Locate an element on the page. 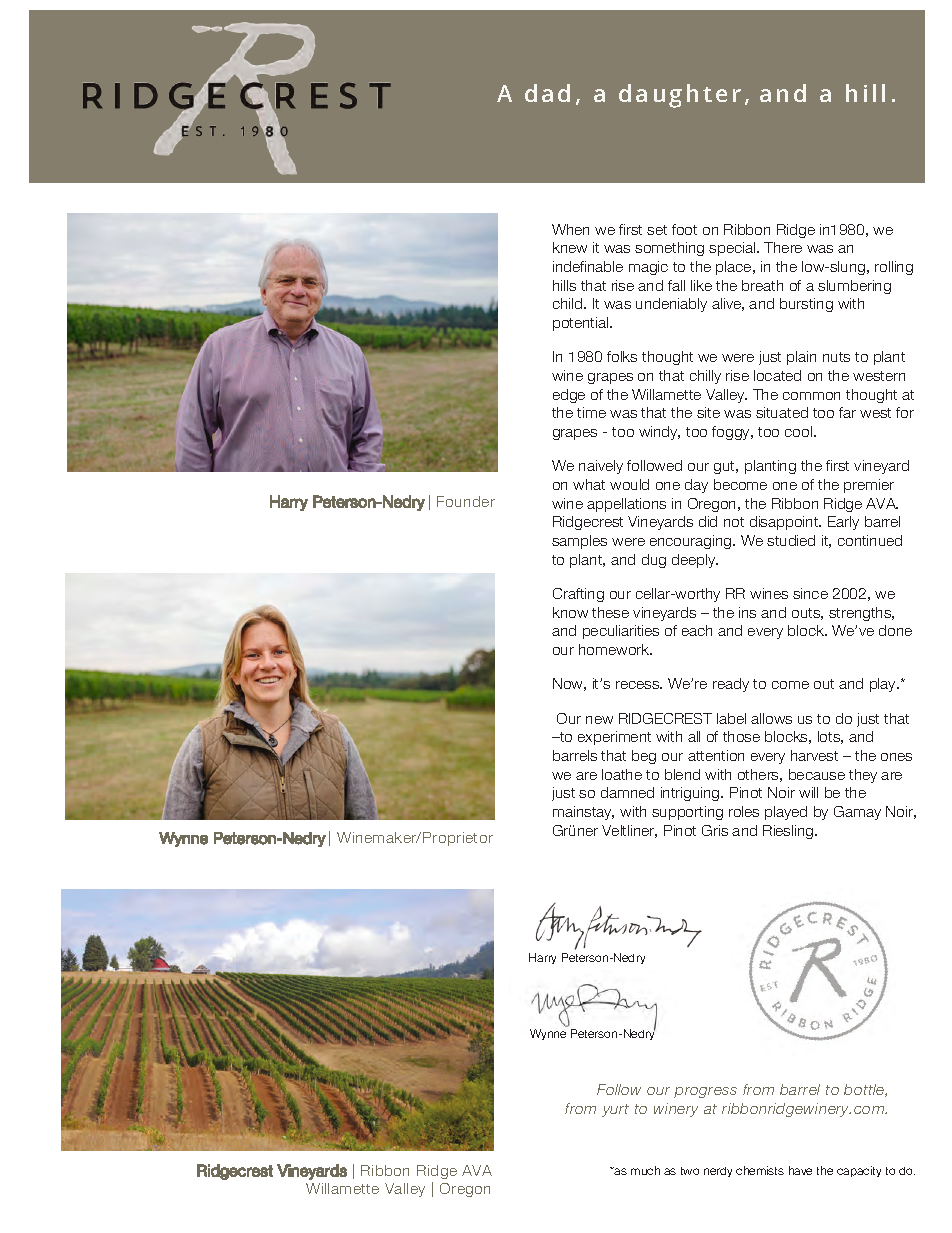 The height and width of the document is (1233, 952). day is located at coordinates (696, 486).
